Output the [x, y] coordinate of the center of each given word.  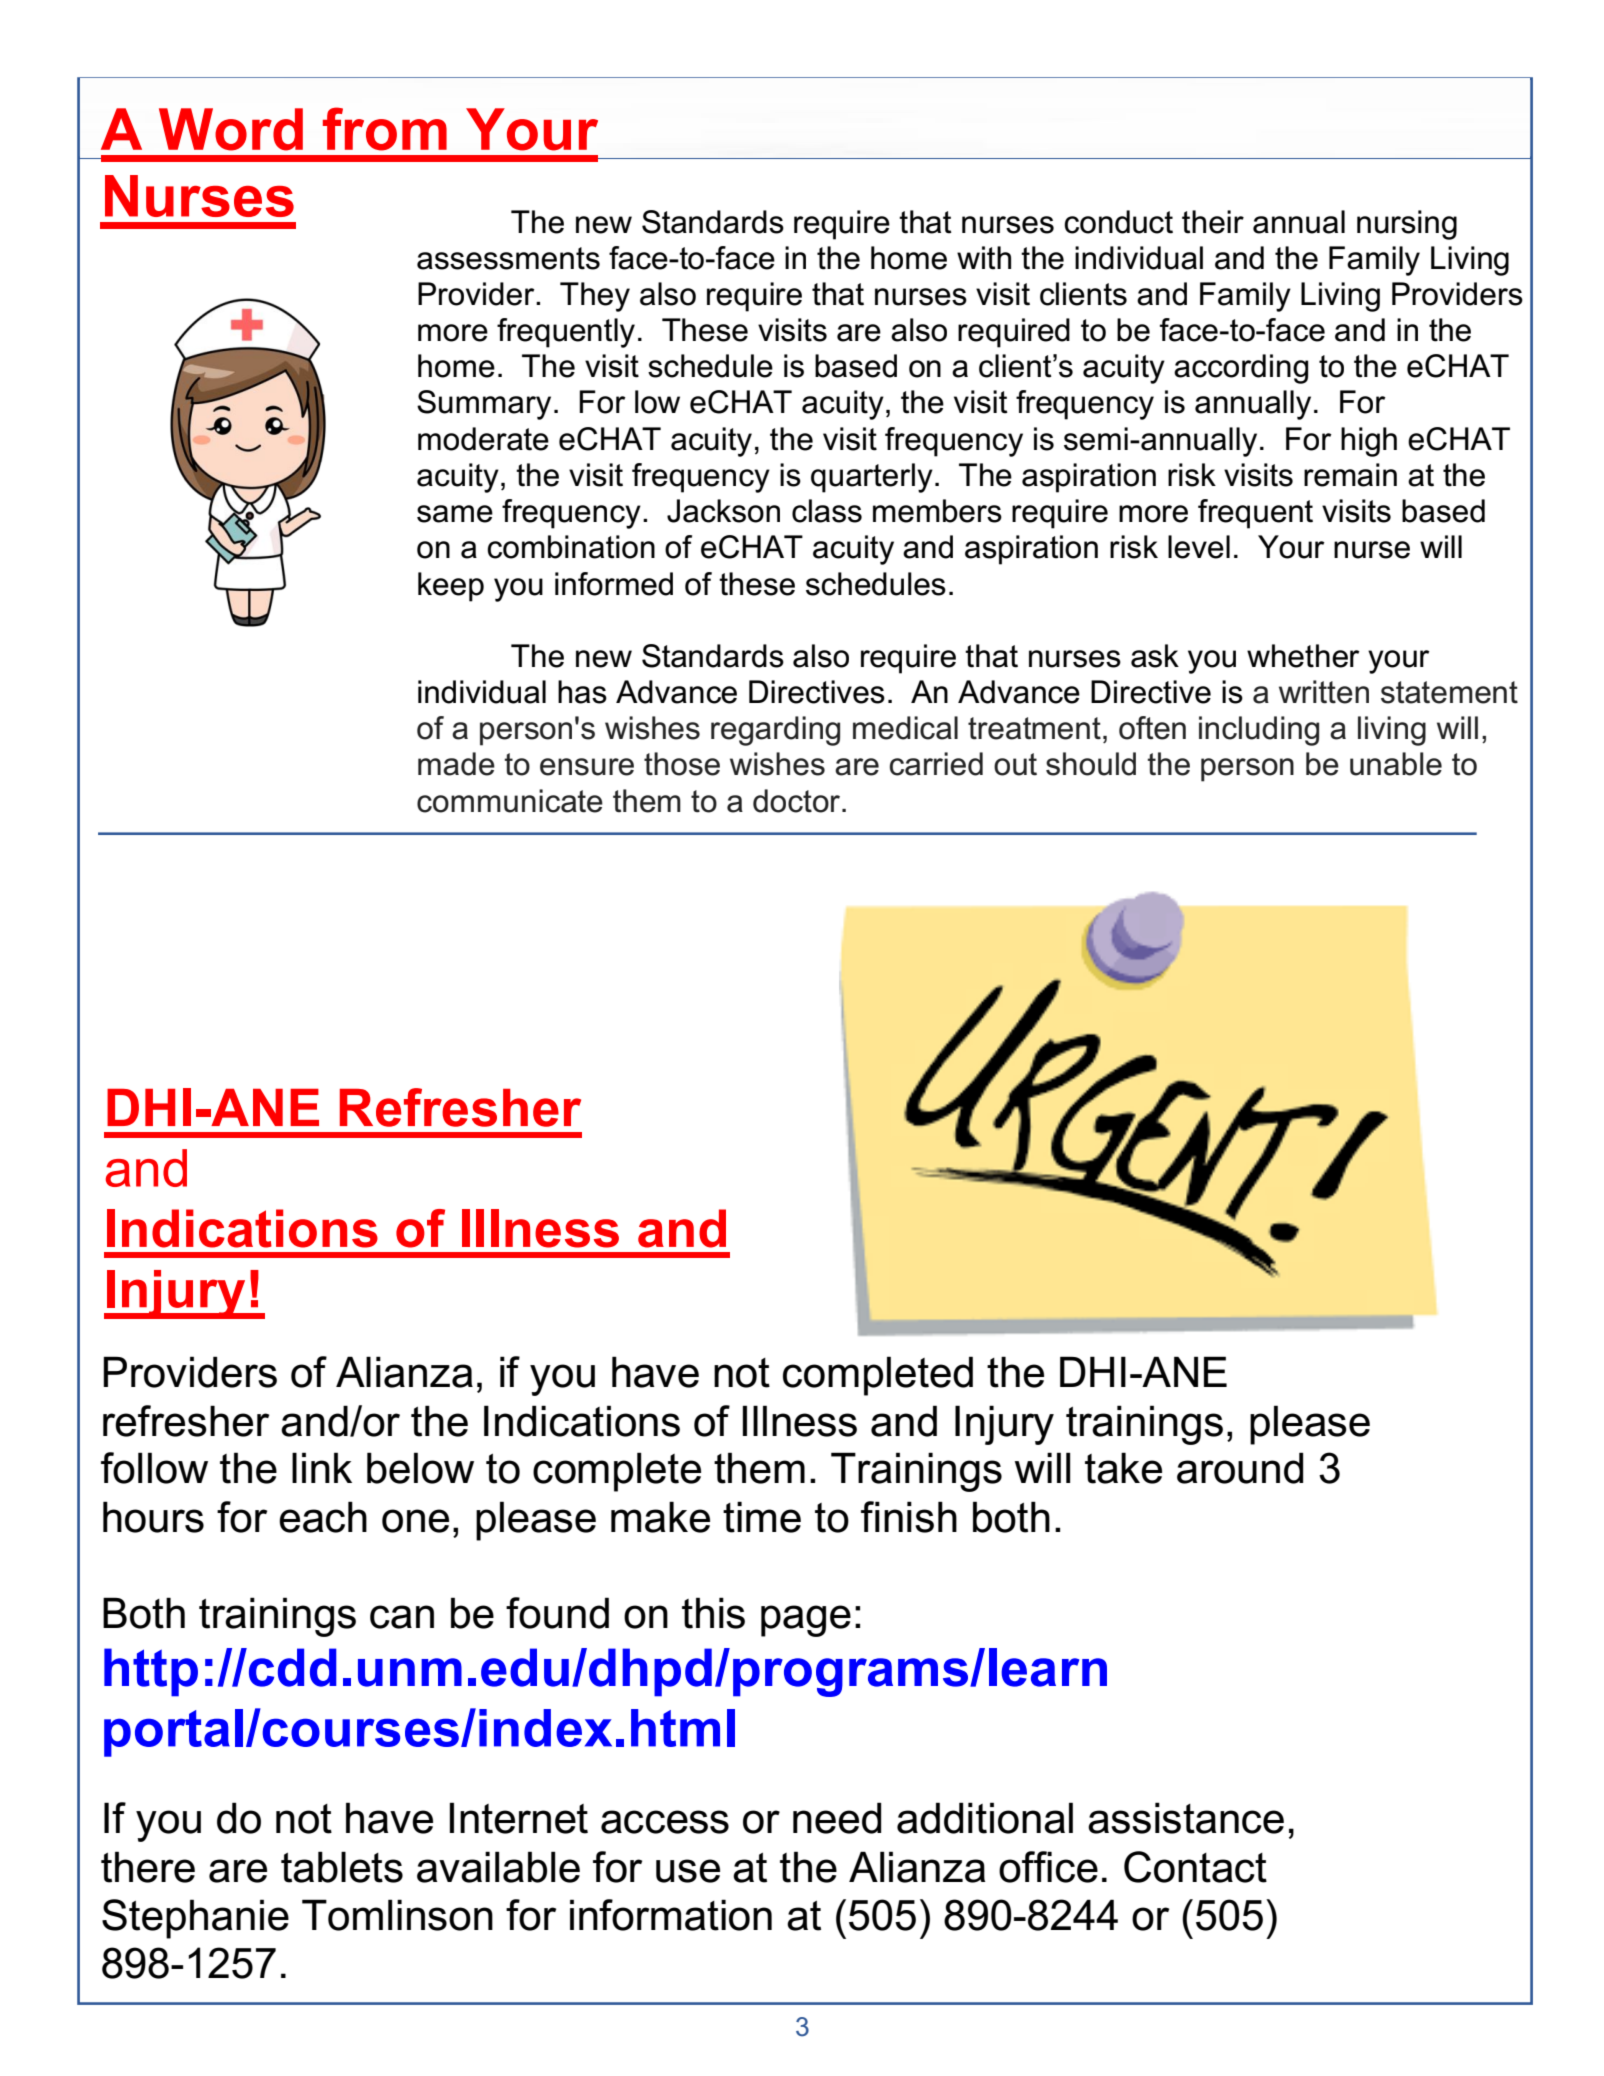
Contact [1195, 1867]
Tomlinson [397, 1915]
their [1213, 222]
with [984, 258]
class [827, 511]
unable [1396, 764]
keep [451, 587]
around [1240, 1468]
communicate [510, 801]
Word [231, 129]
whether [1303, 656]
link [322, 1467]
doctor [796, 801]
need [837, 1818]
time [762, 1517]
